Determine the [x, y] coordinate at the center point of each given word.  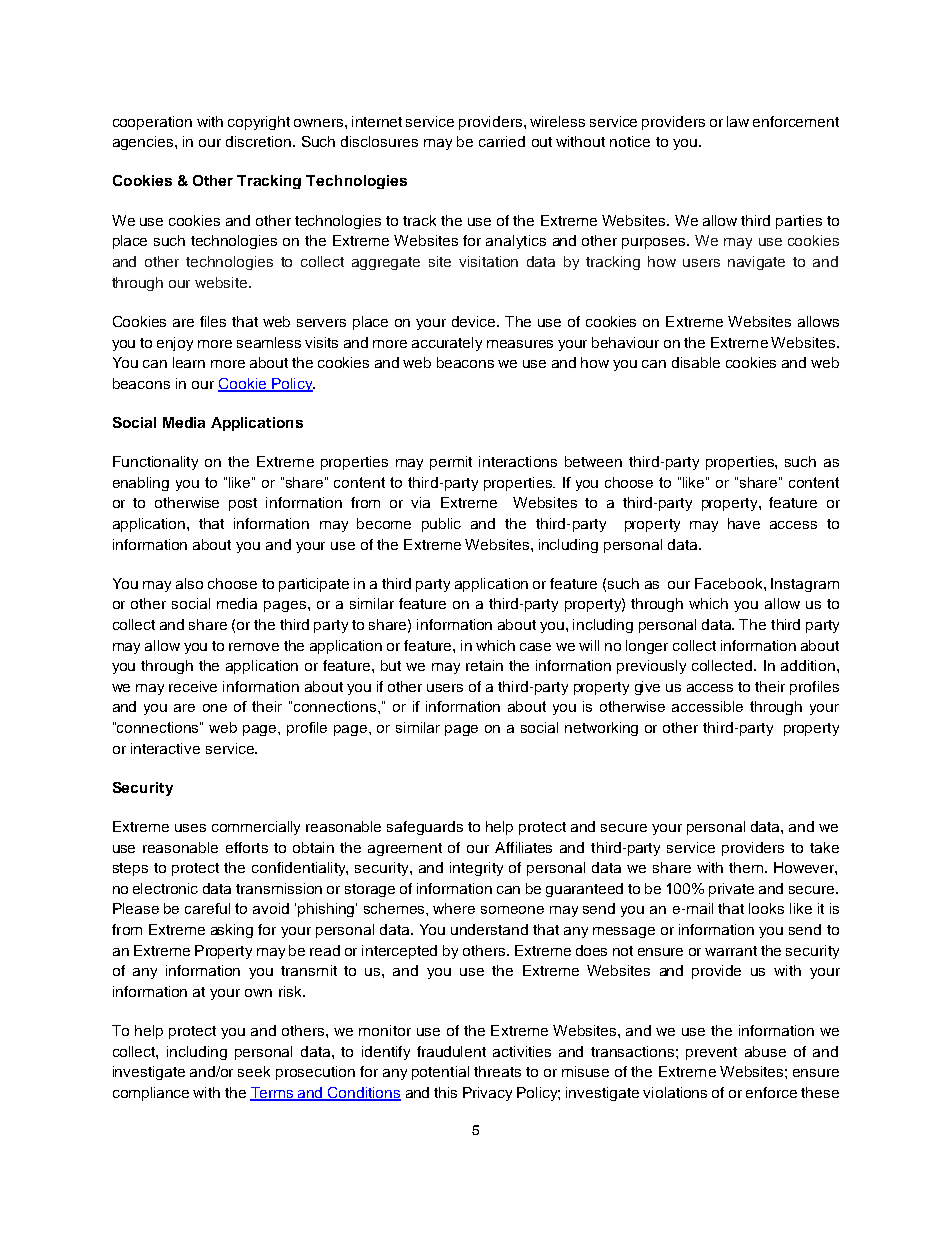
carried [502, 141]
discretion [260, 141]
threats [497, 1071]
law [738, 121]
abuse [765, 1051]
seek [254, 1071]
